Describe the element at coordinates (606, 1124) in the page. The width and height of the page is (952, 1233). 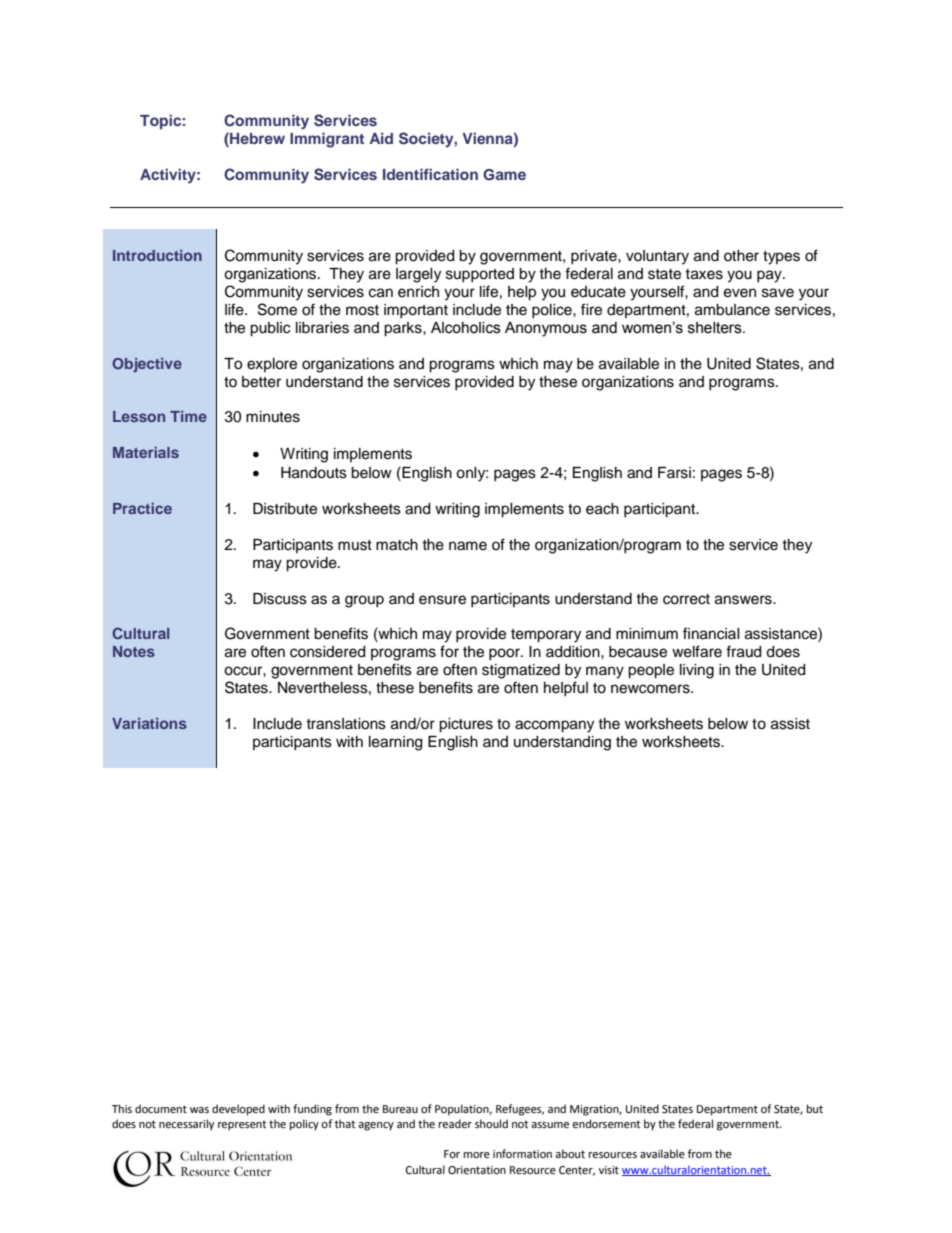
I see `endorsement` at that location.
